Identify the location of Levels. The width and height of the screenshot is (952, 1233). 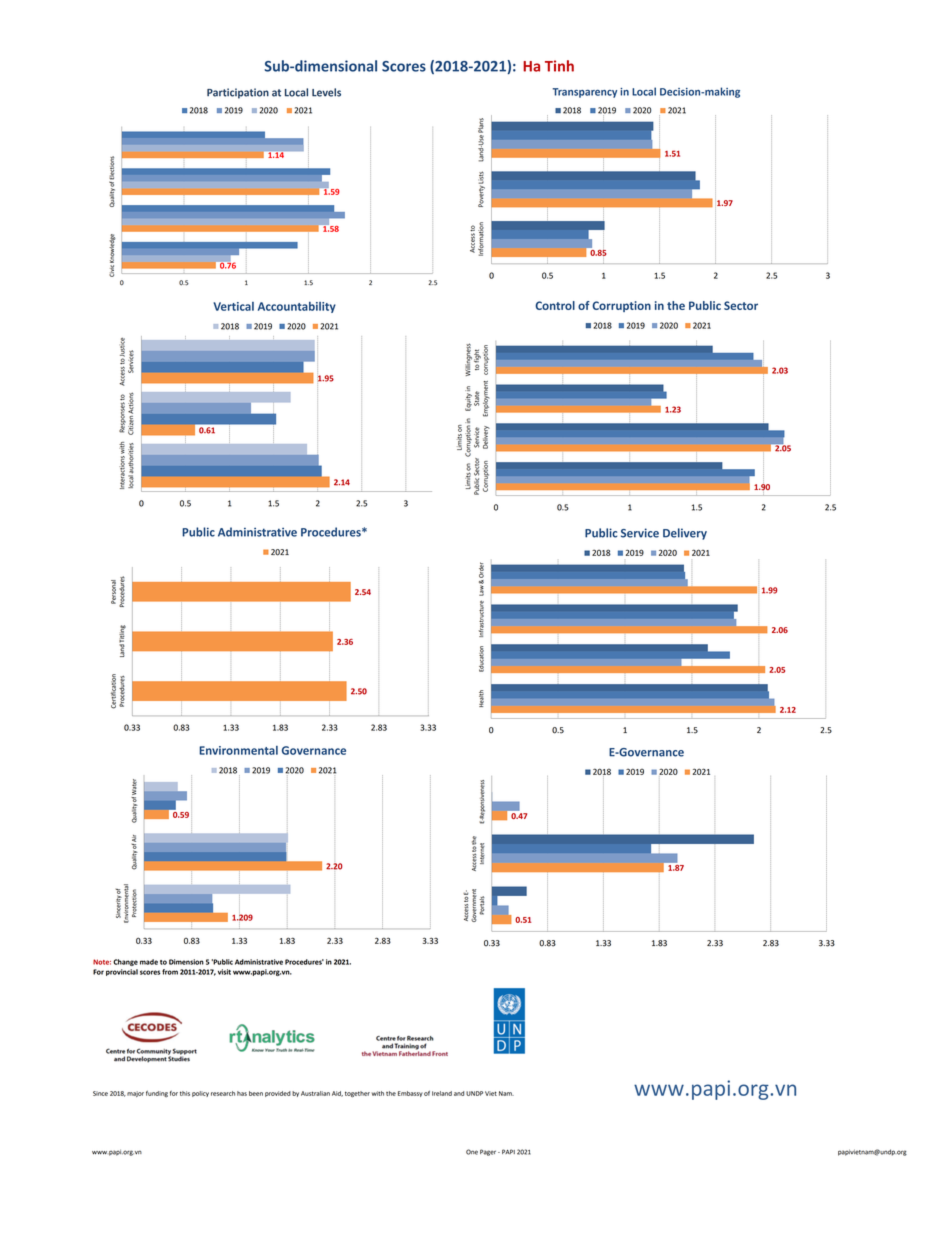
(326, 92).
